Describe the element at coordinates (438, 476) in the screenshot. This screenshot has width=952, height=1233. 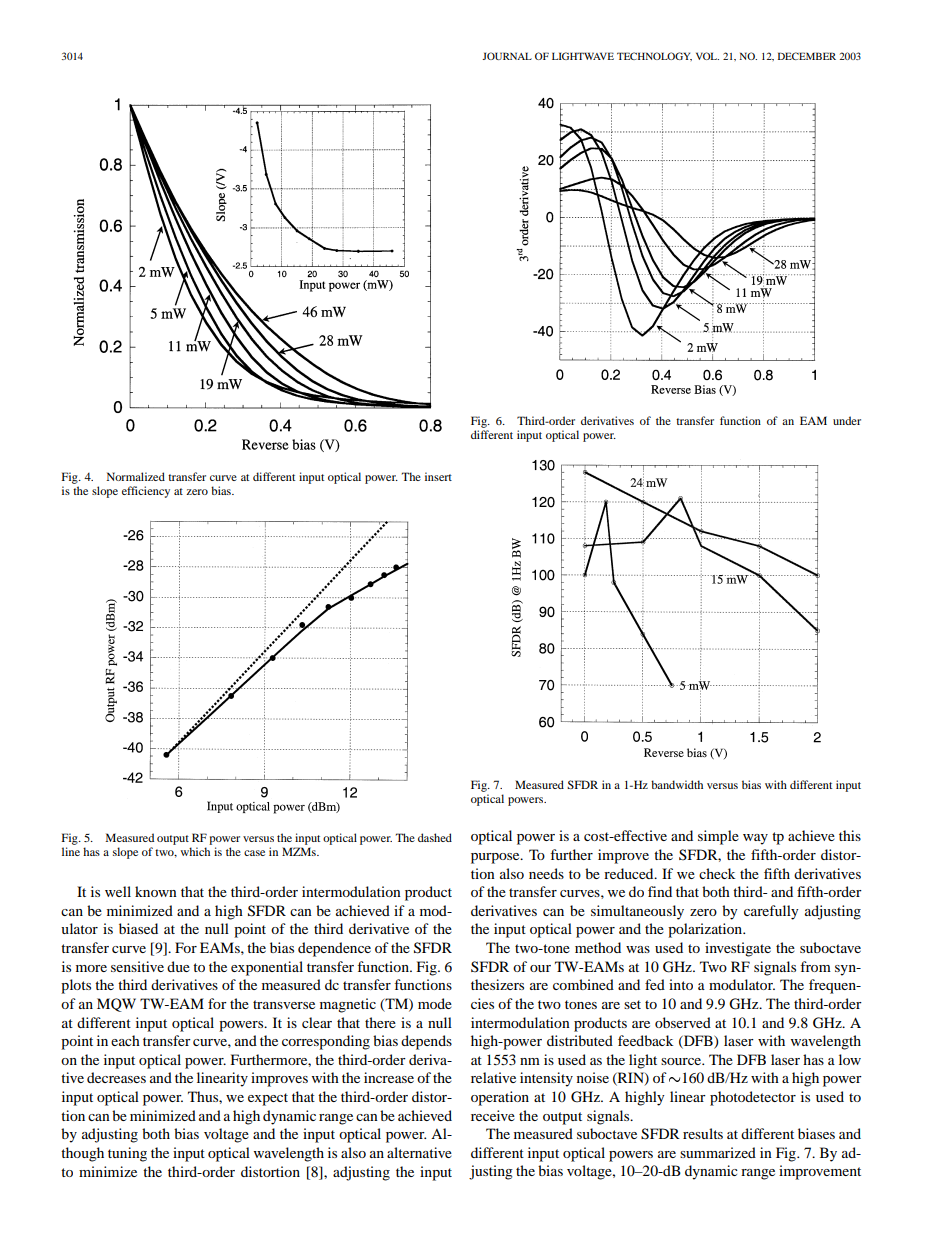
I see `insert` at that location.
